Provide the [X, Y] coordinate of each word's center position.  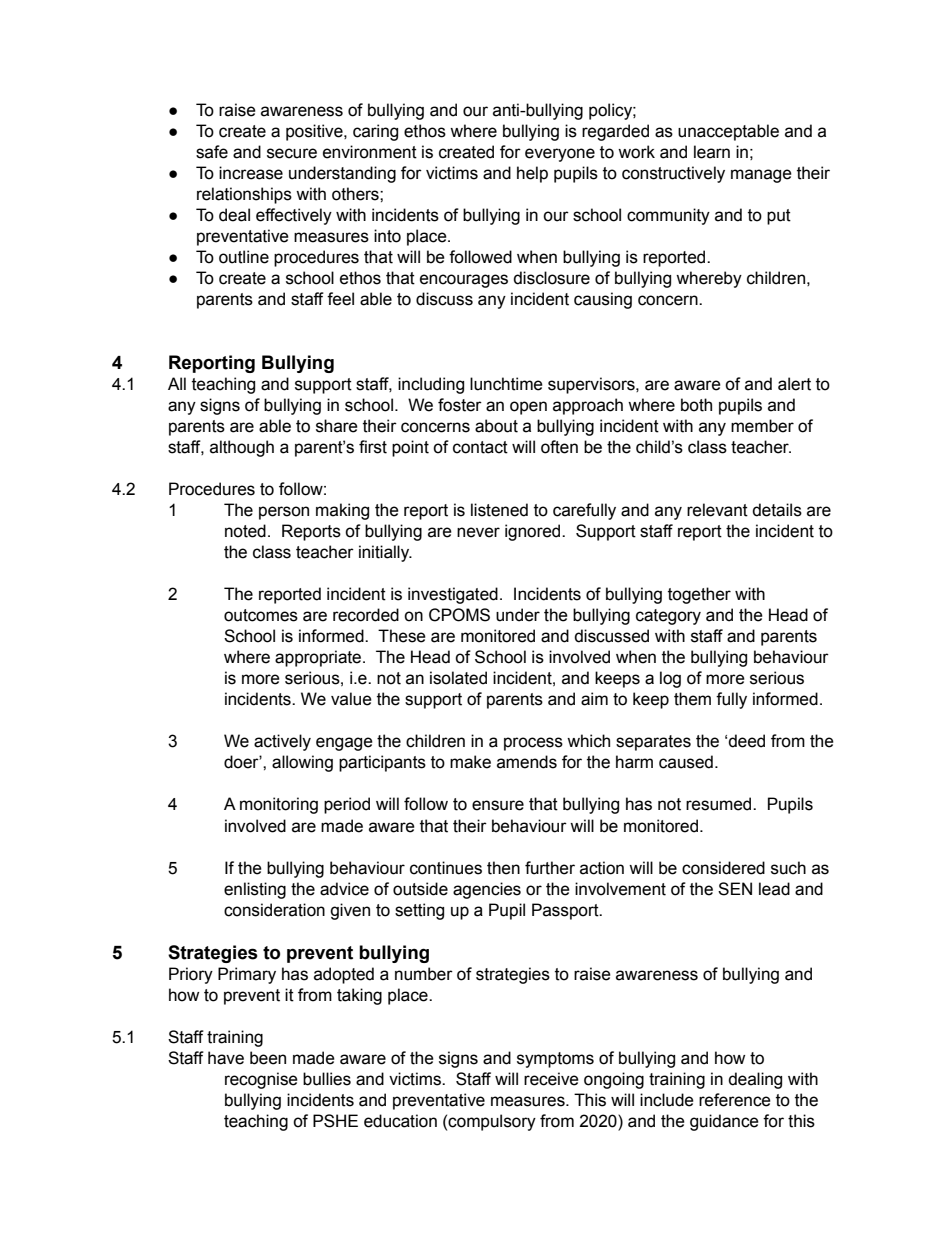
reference [735, 1100]
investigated [453, 595]
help [532, 174]
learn [712, 152]
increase [251, 173]
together [699, 595]
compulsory [492, 1122]
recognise [261, 1080]
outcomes [261, 615]
